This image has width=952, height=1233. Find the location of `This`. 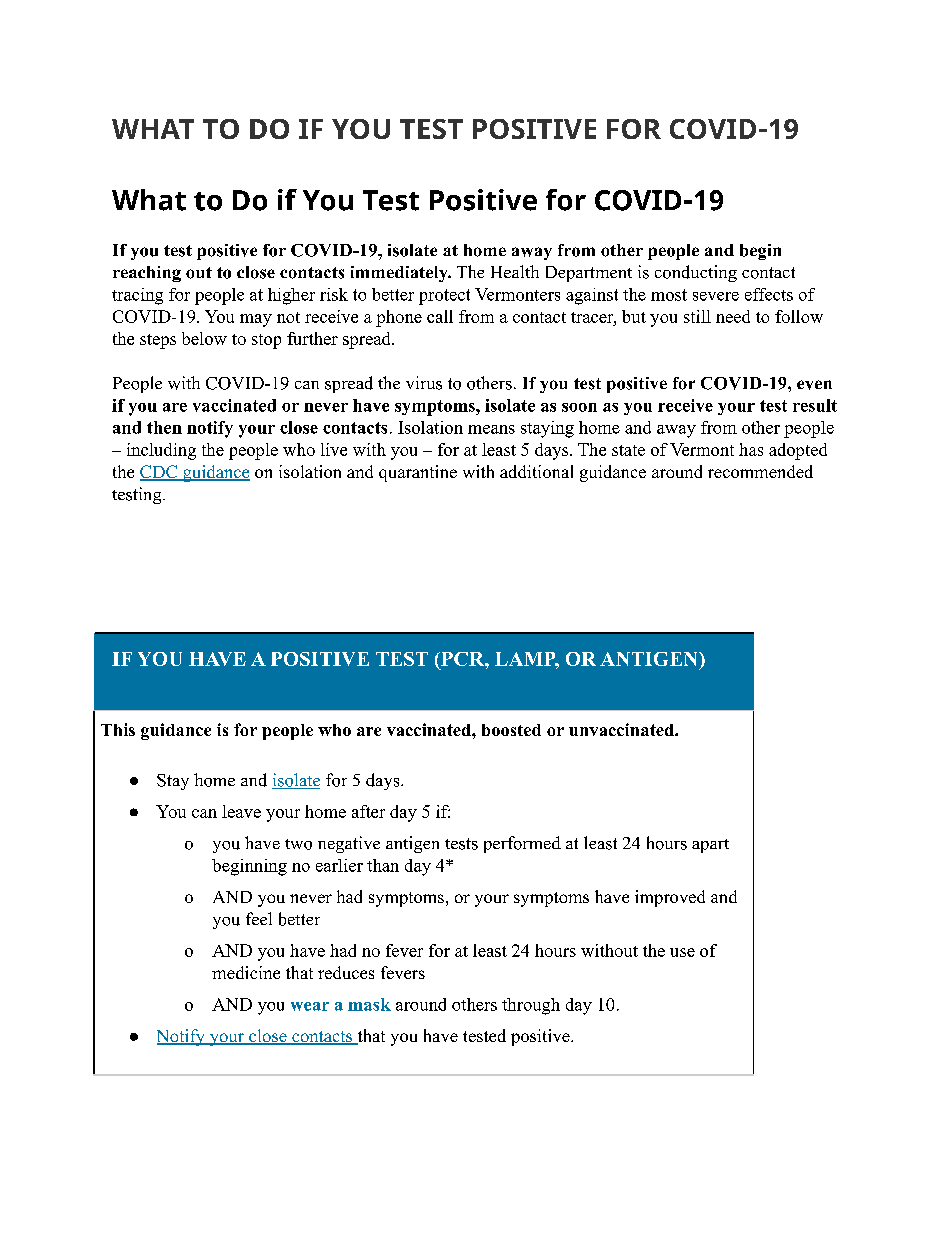

This is located at coordinates (118, 729).
